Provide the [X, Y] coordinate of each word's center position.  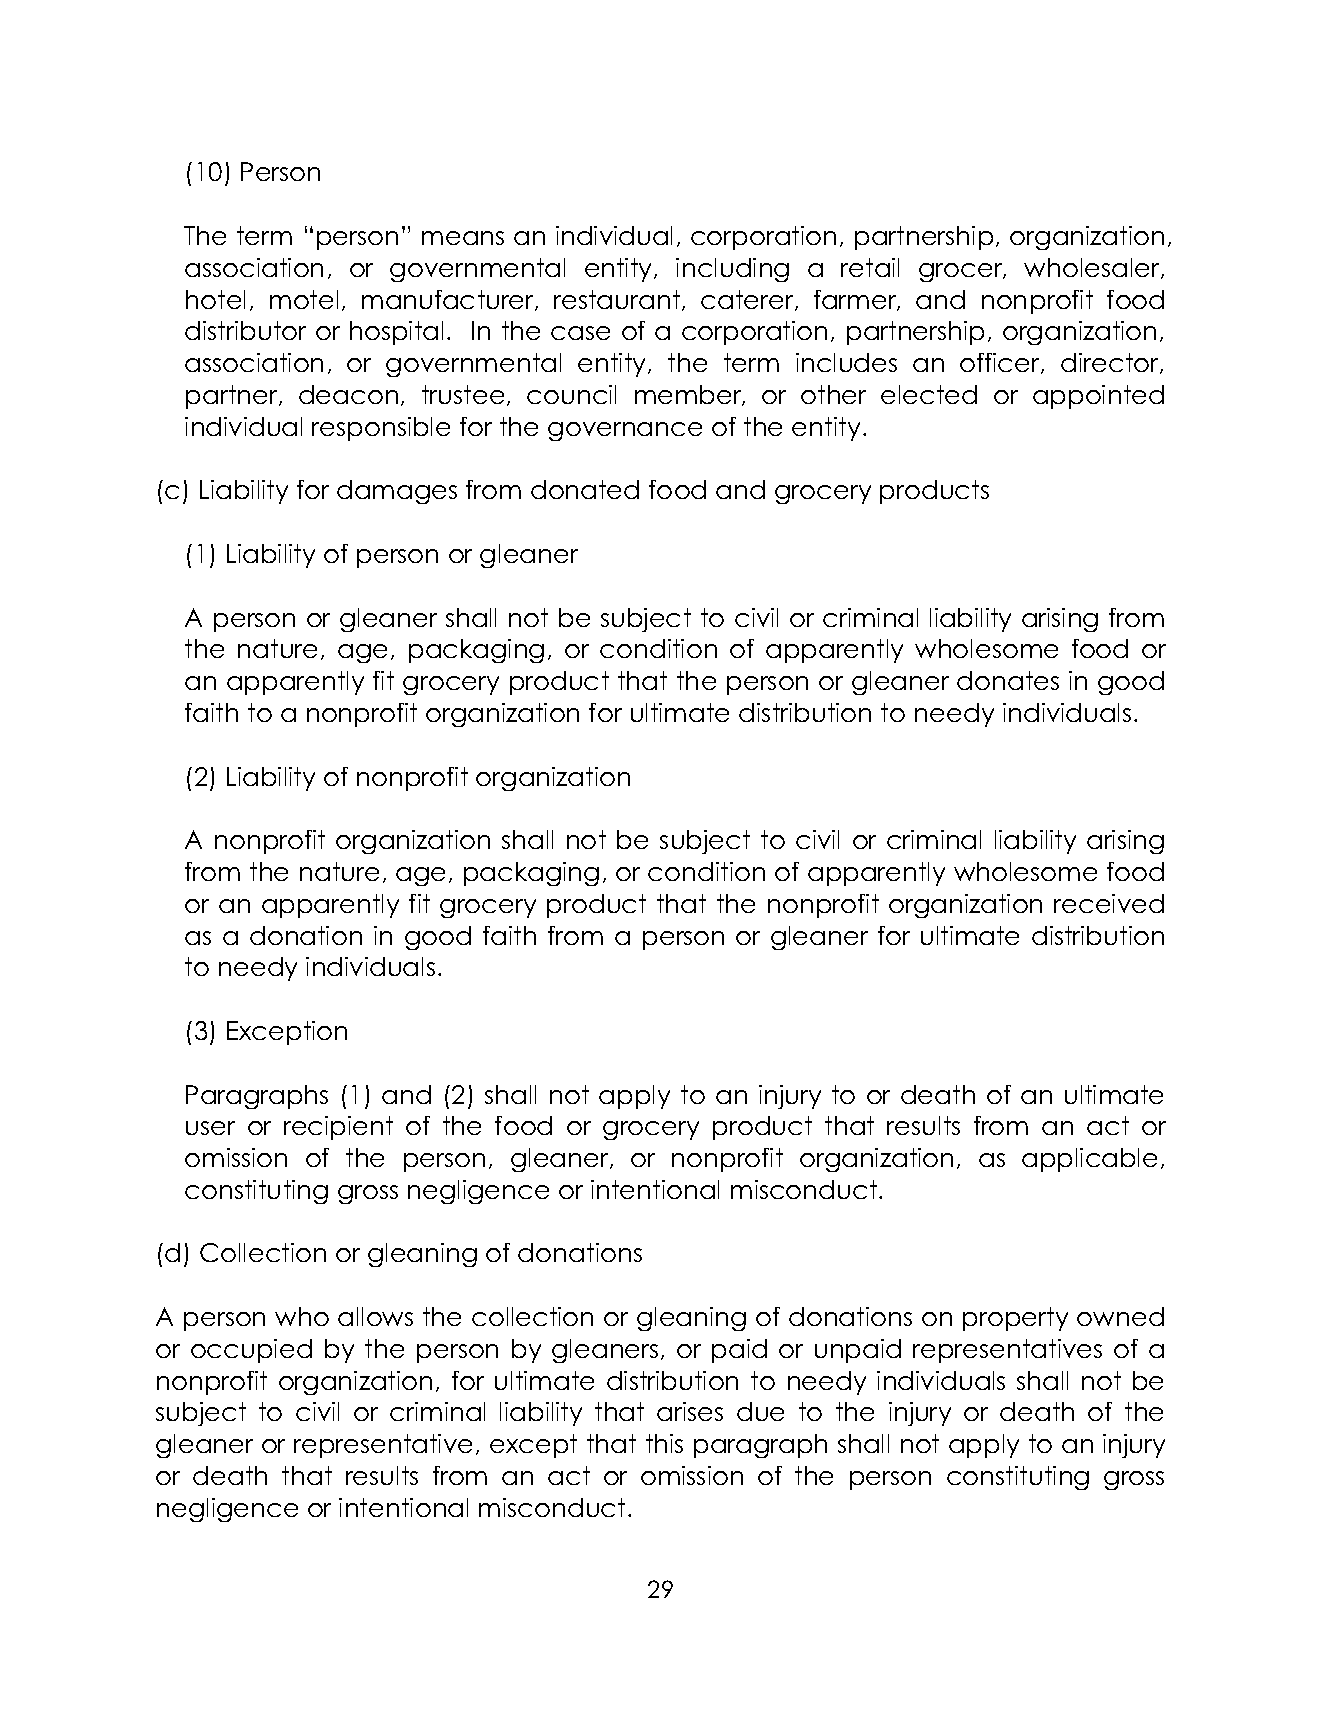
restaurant [618, 300]
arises [690, 1411]
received [1109, 903]
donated [585, 489]
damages [397, 492]
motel [304, 299]
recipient [338, 1128]
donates [1008, 680]
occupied [251, 1351]
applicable [1089, 1160]
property [1015, 1319]
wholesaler [1093, 268]
